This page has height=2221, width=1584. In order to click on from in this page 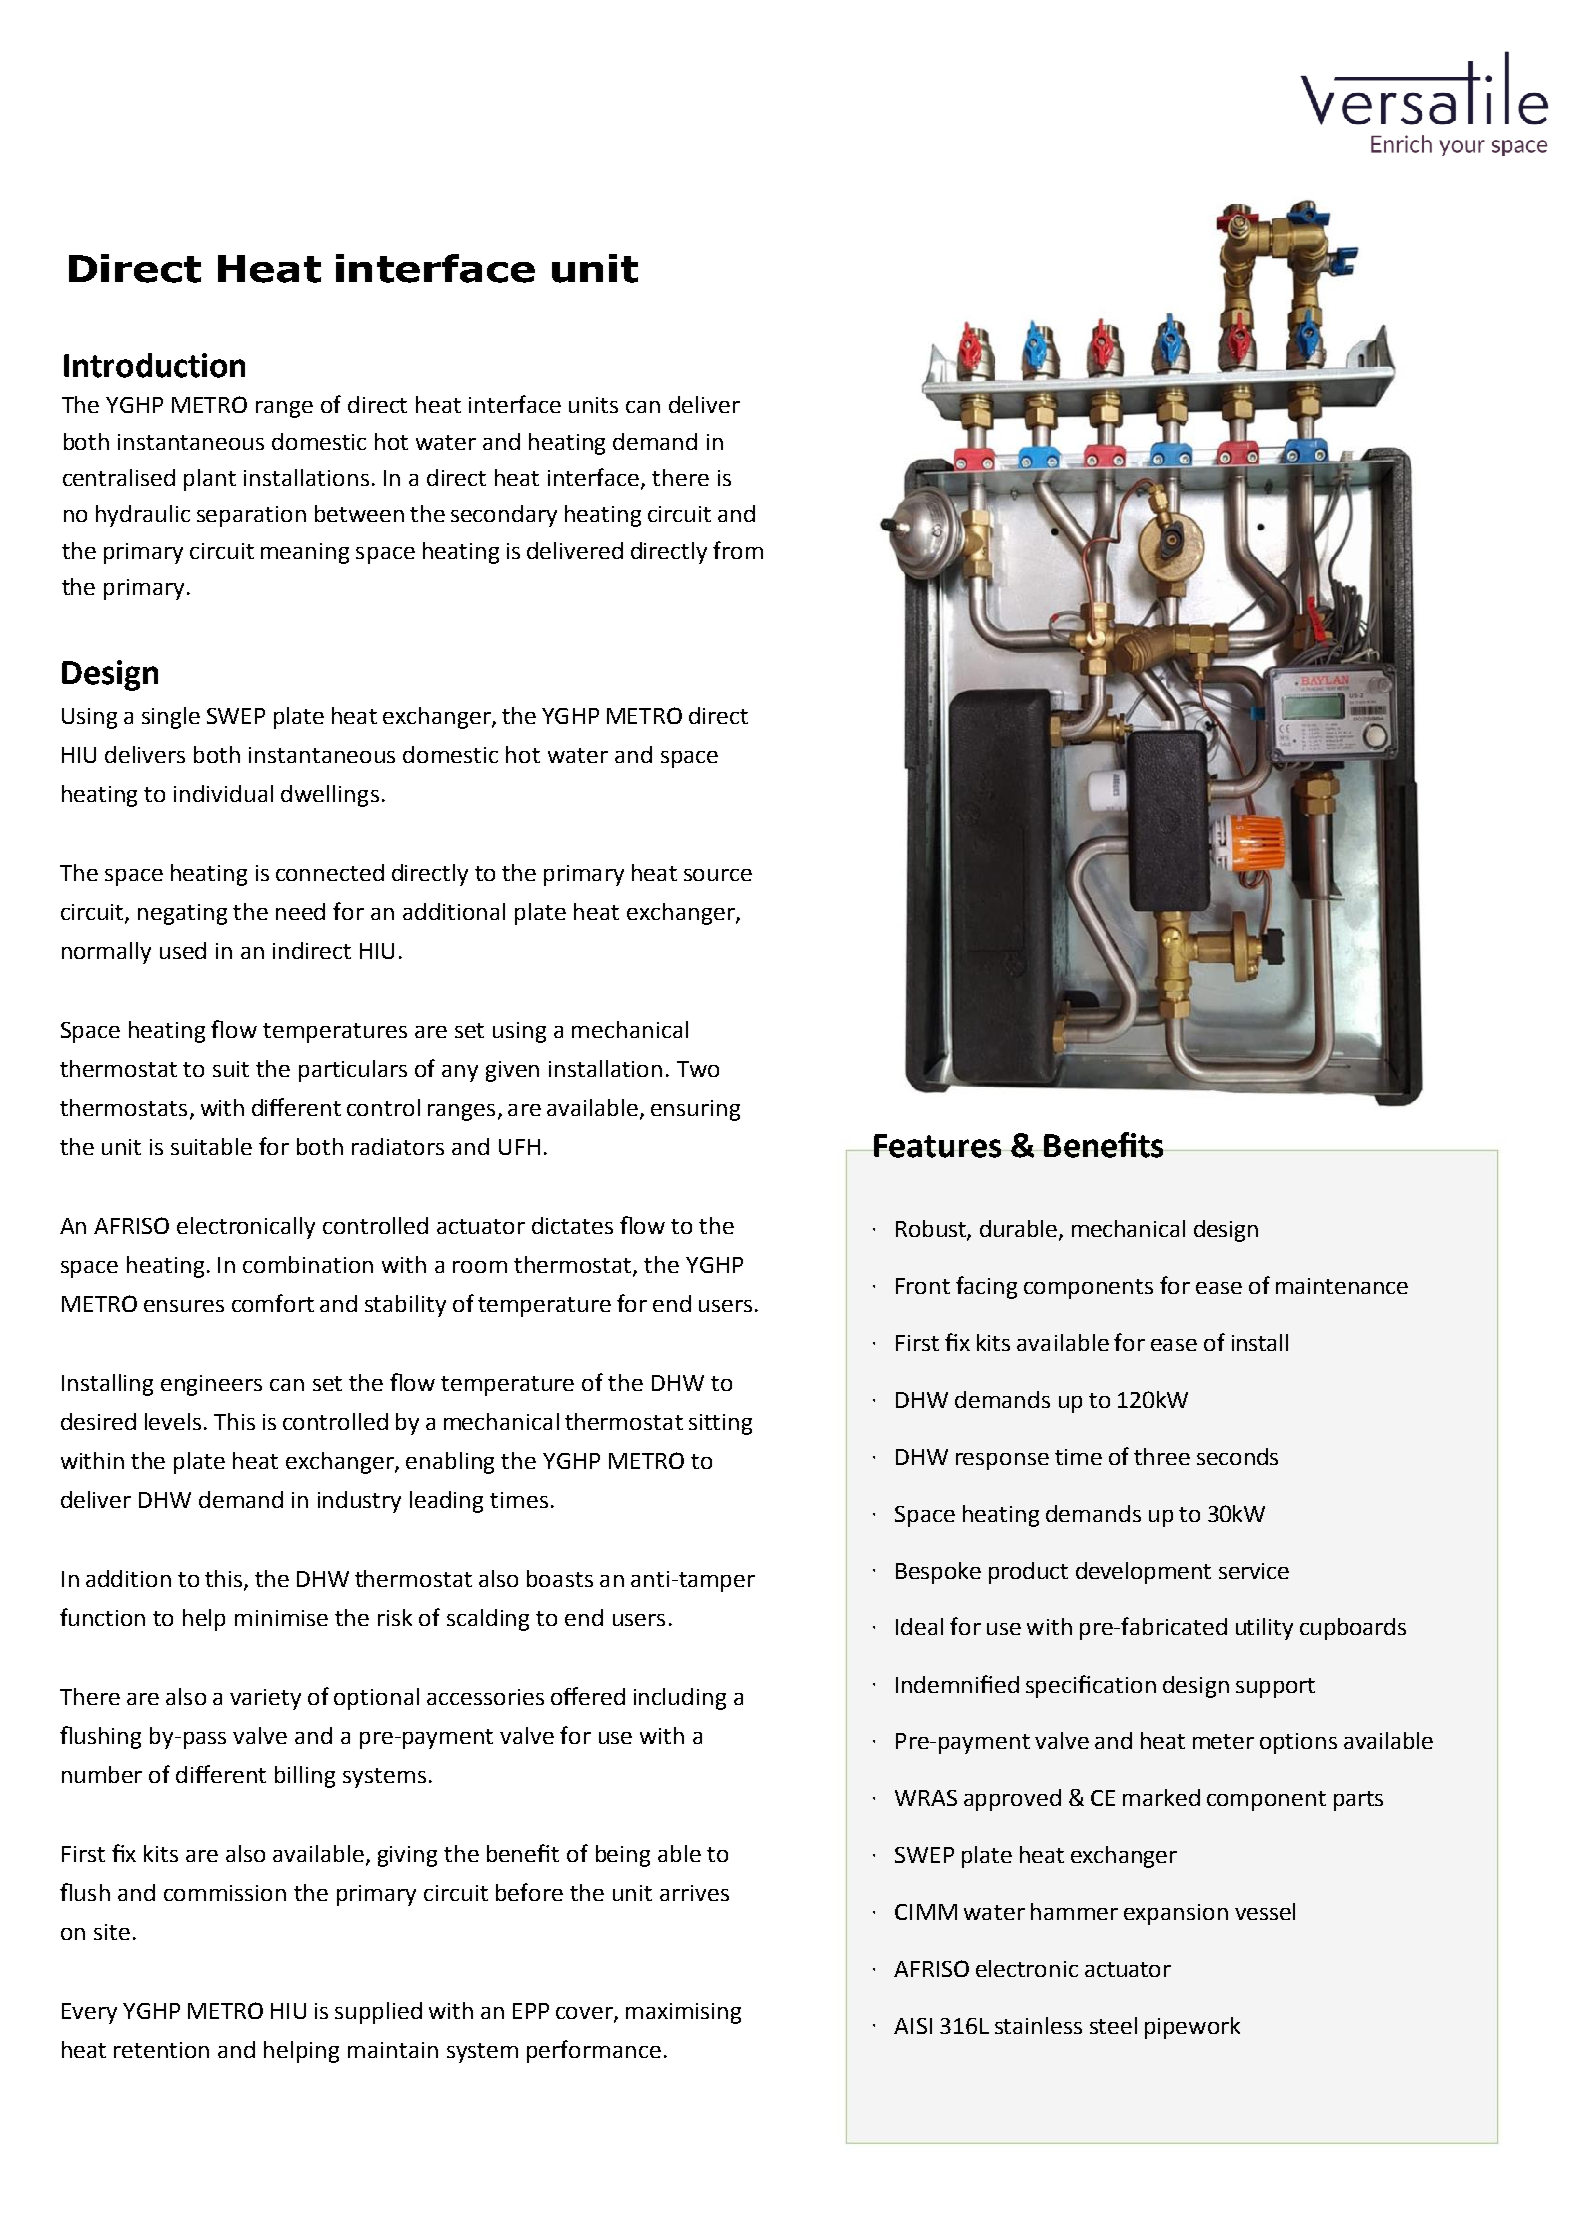, I will do `click(738, 550)`.
